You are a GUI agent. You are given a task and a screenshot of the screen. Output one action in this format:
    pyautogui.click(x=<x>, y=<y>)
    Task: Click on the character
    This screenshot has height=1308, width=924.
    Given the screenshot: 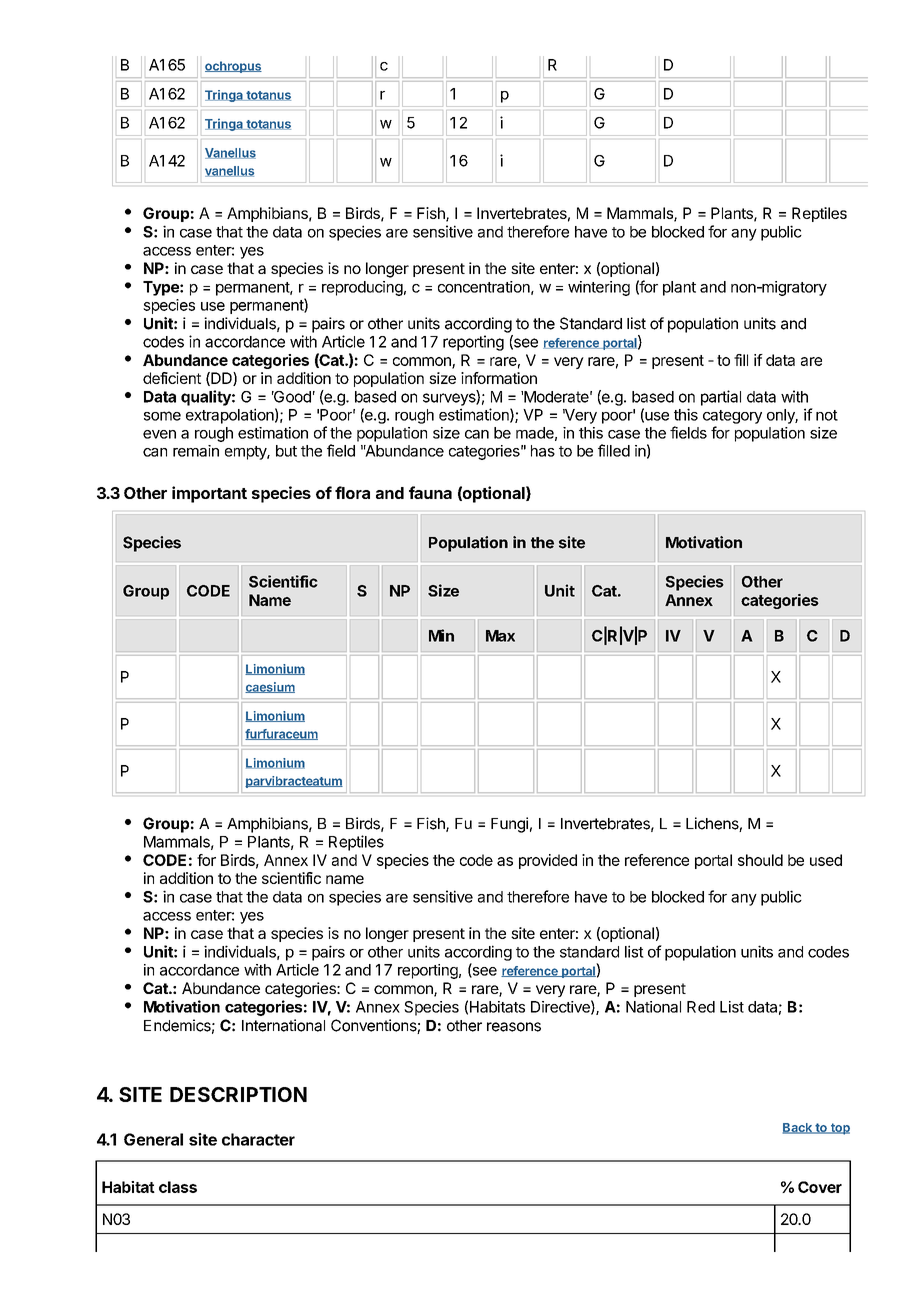 What is the action you would take?
    pyautogui.click(x=258, y=1139)
